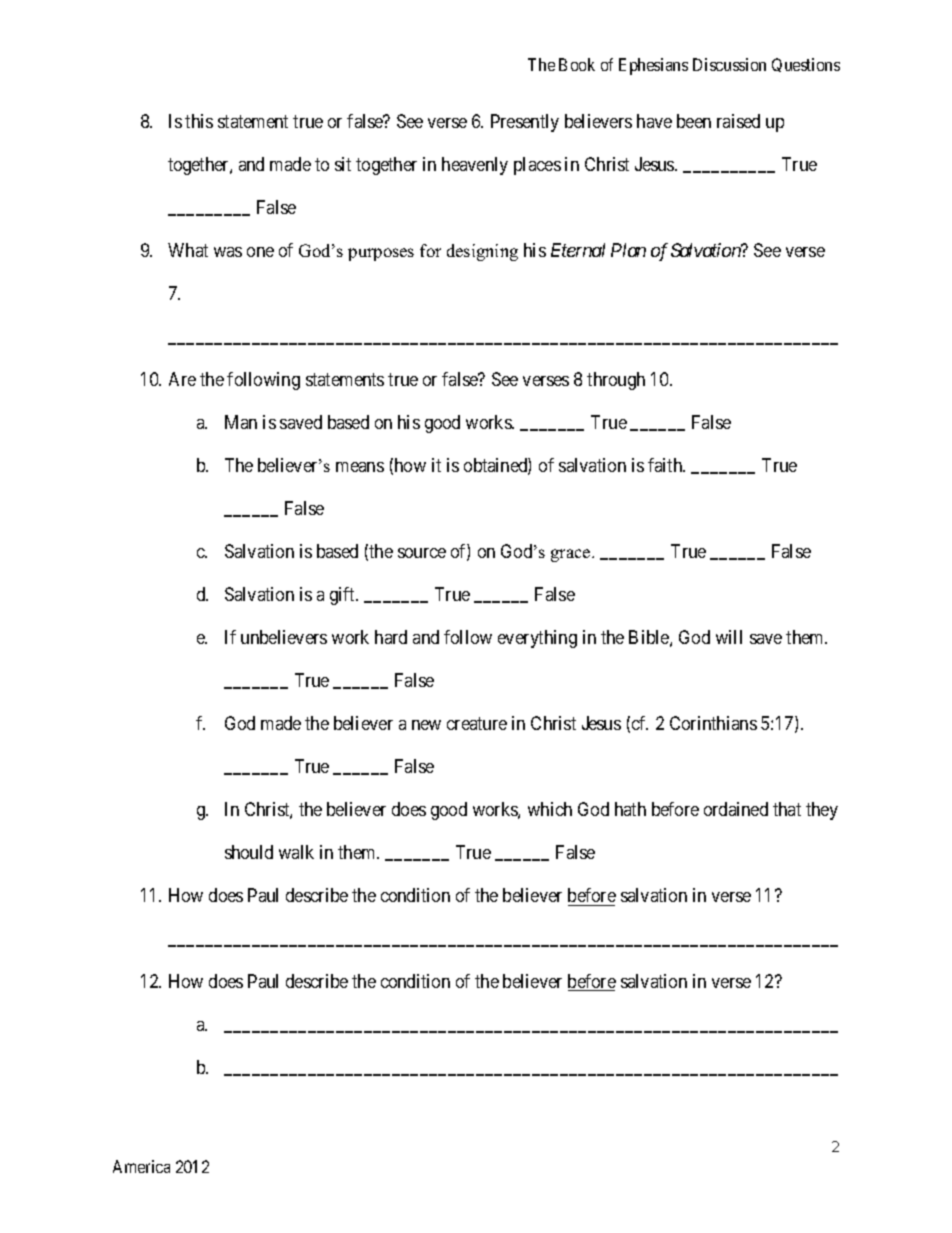 Image resolution: width=952 pixels, height=1233 pixels. Describe the element at coordinates (296, 852) in the screenshot. I see `walk` at that location.
